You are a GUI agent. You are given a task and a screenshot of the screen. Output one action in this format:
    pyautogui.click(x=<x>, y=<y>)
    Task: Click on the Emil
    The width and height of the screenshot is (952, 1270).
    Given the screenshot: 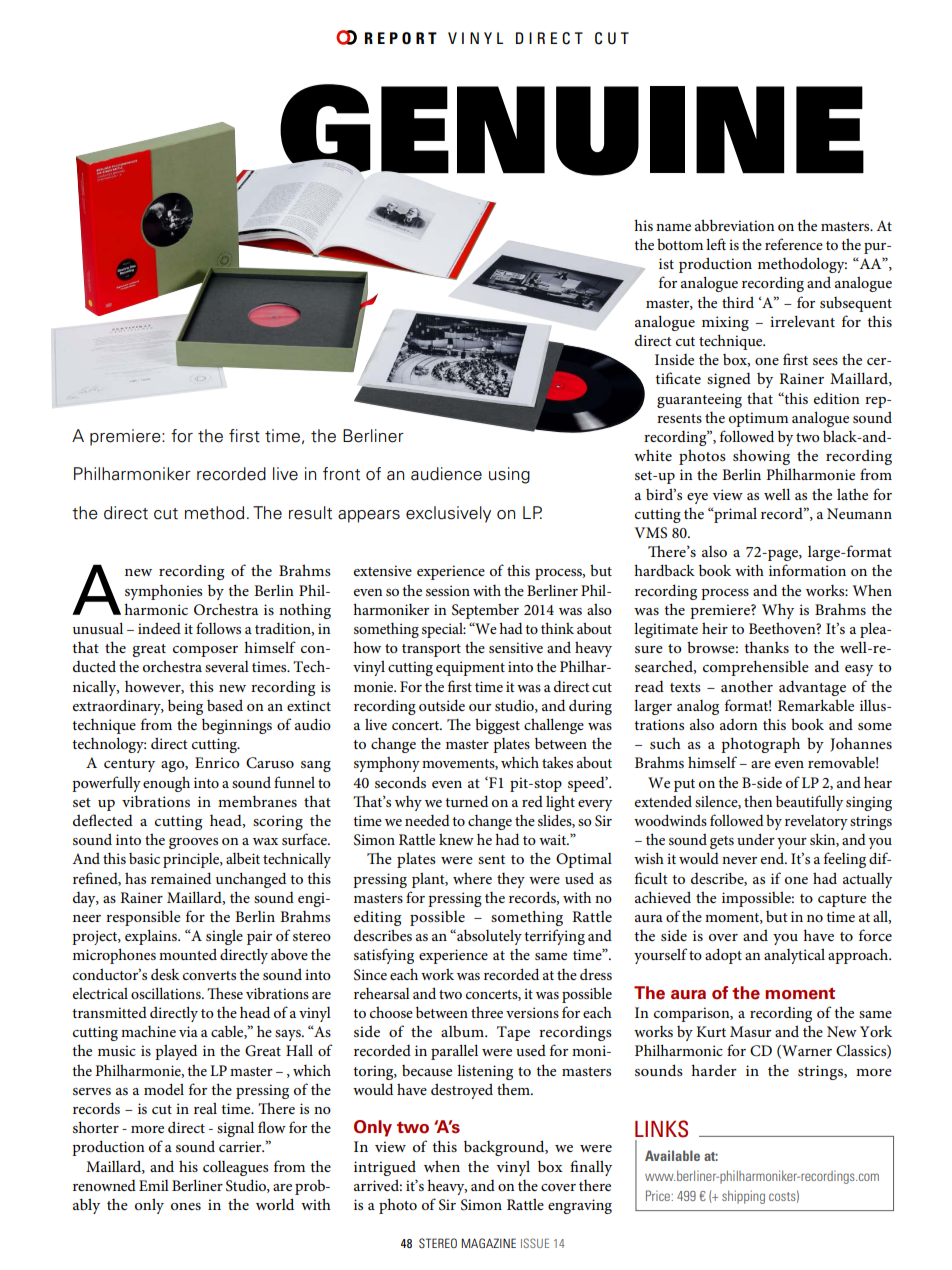 What is the action you would take?
    pyautogui.click(x=154, y=1185)
